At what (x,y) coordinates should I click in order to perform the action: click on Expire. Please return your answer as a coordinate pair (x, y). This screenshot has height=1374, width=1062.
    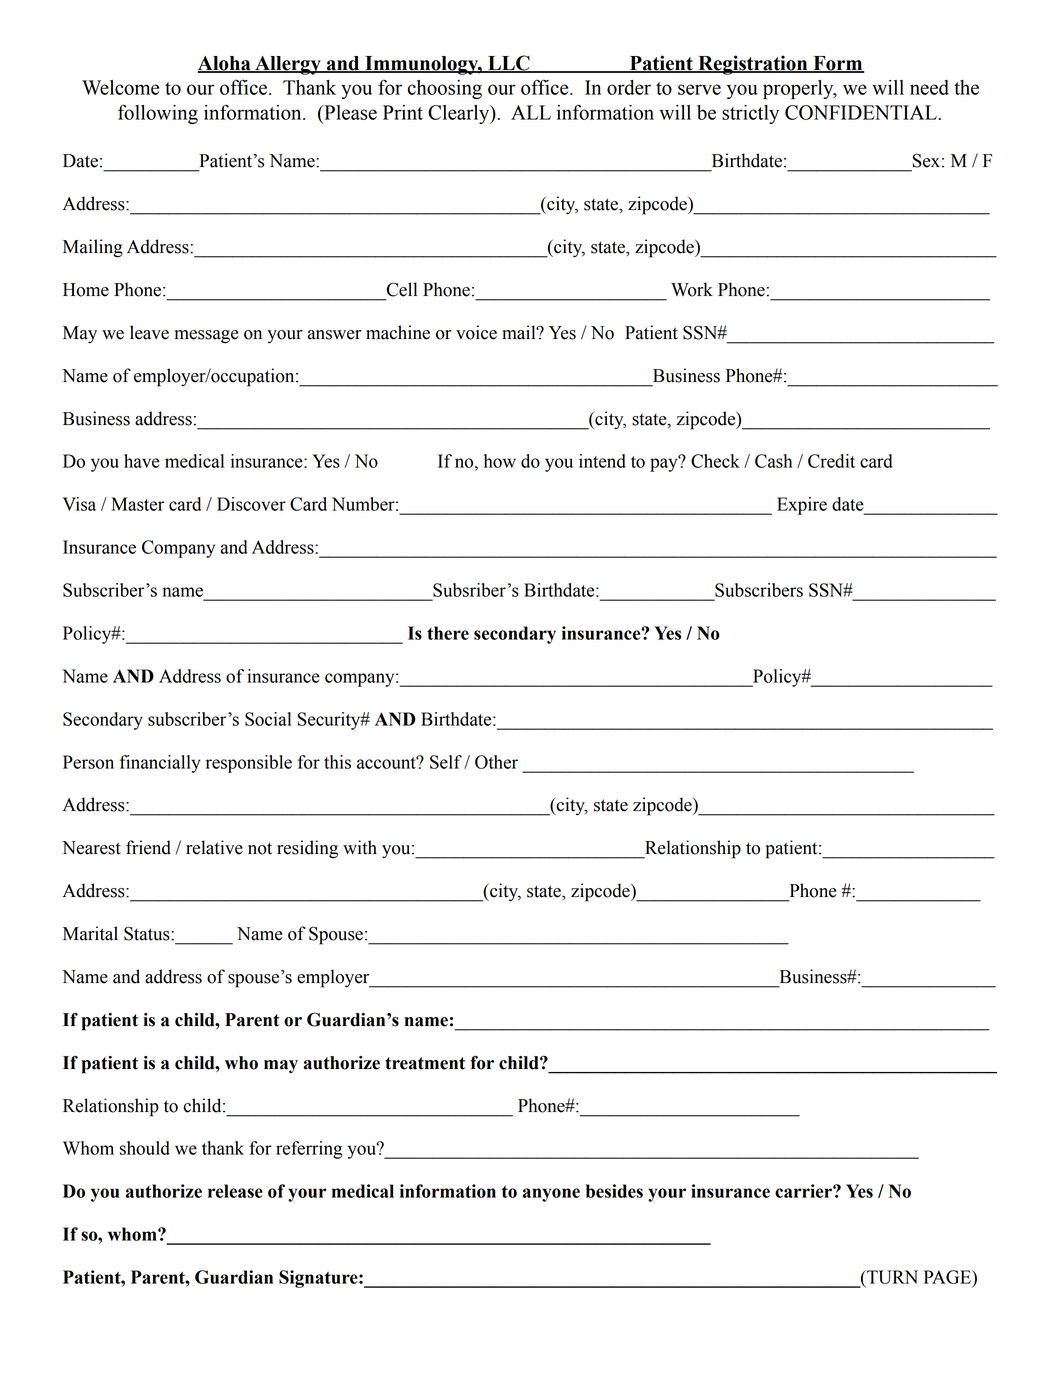
    Looking at the image, I should click on (802, 506).
